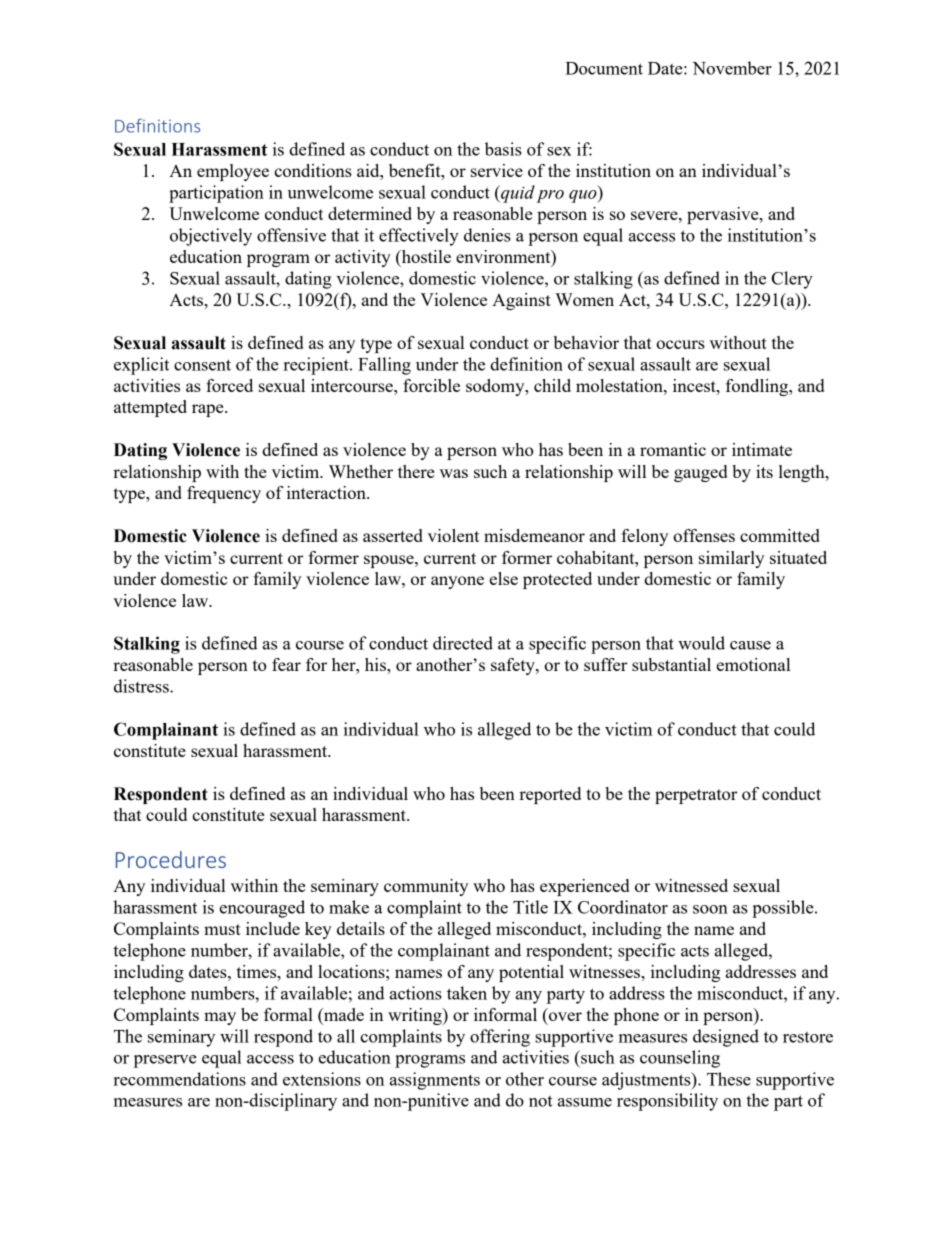 The width and height of the screenshot is (952, 1233). What do you see at coordinates (142, 686) in the screenshot?
I see `distress` at bounding box center [142, 686].
